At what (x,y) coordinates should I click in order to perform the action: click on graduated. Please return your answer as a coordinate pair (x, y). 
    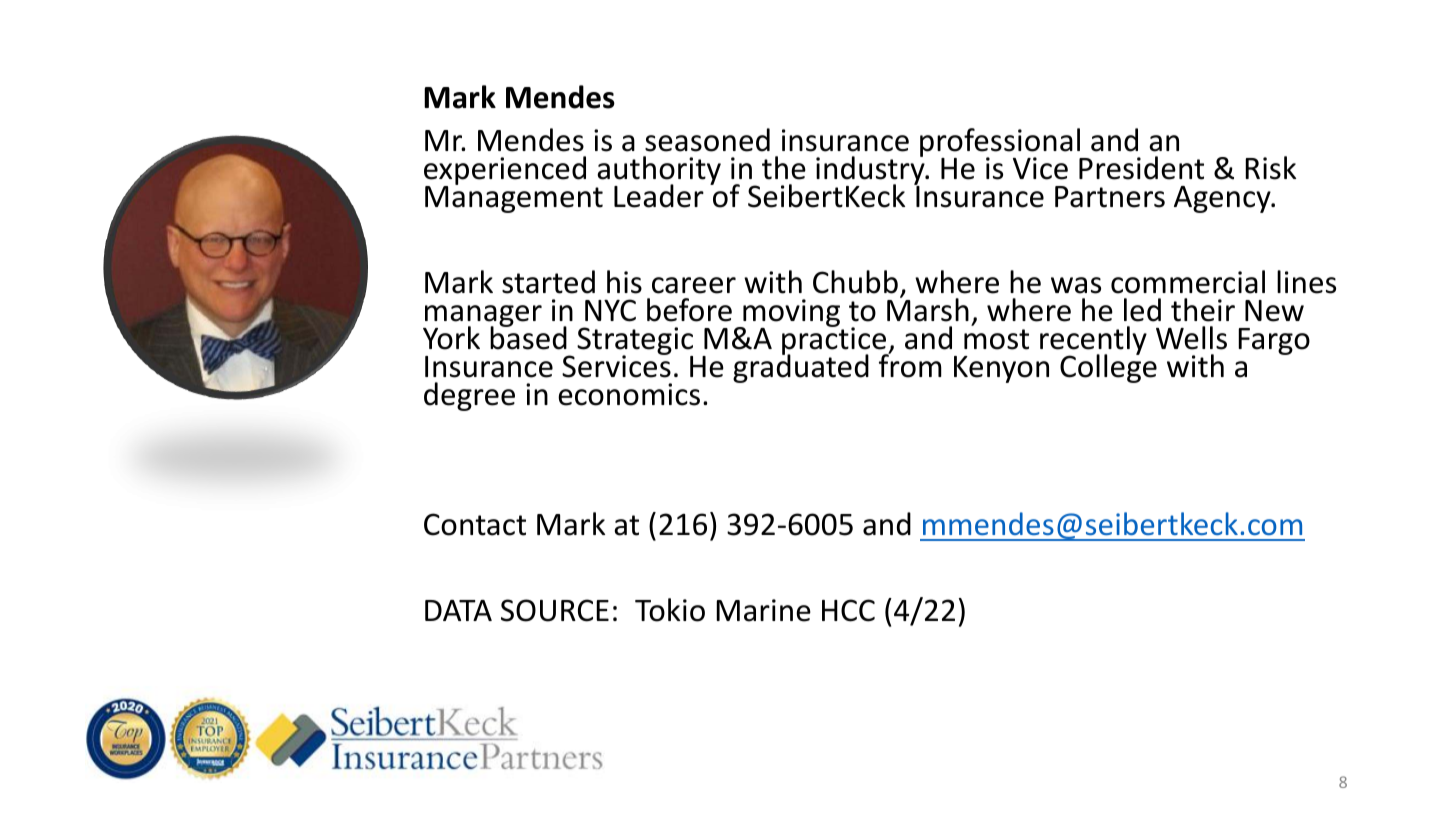
    Looking at the image, I should click on (801, 368).
